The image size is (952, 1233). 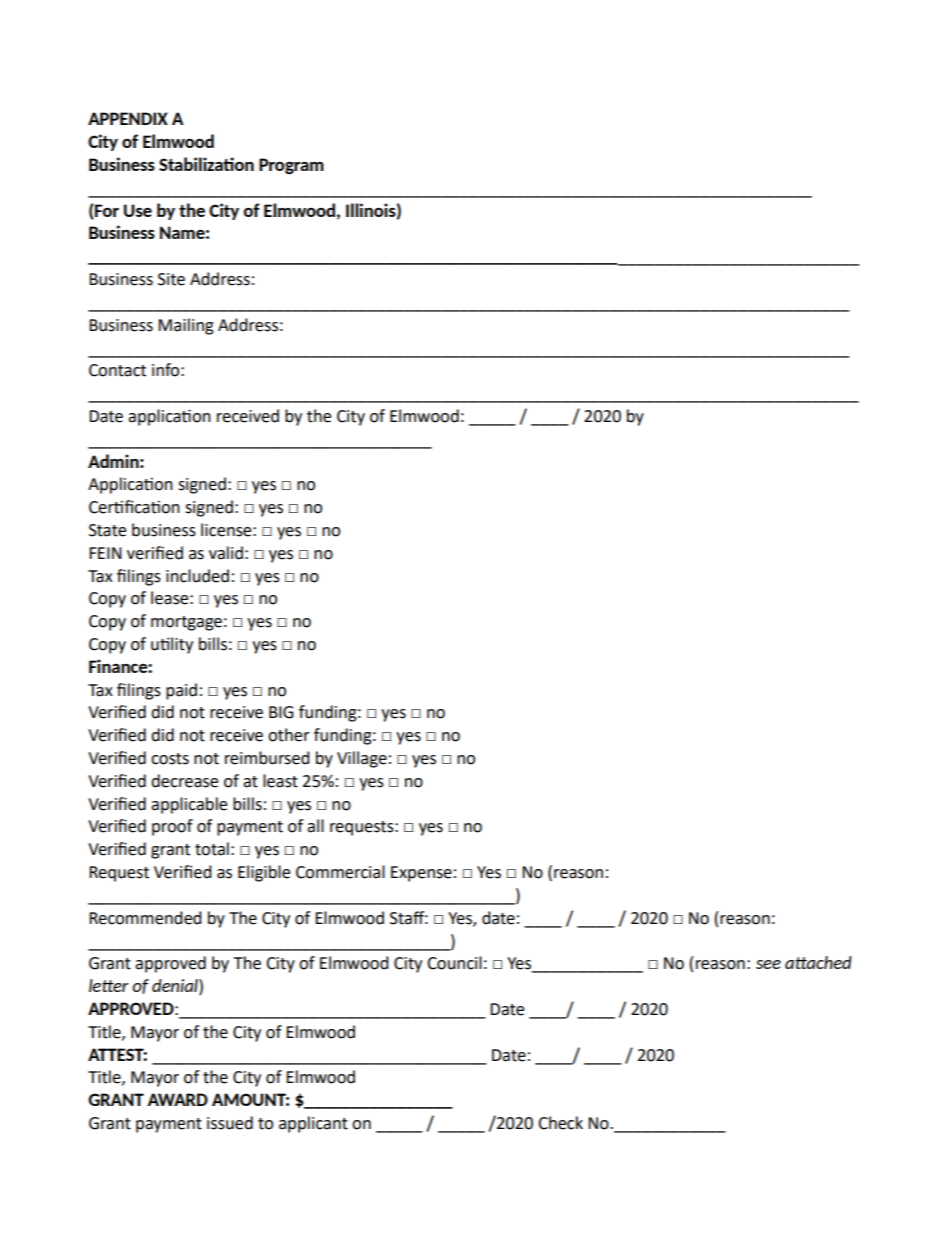 I want to click on Site, so click(x=171, y=279).
